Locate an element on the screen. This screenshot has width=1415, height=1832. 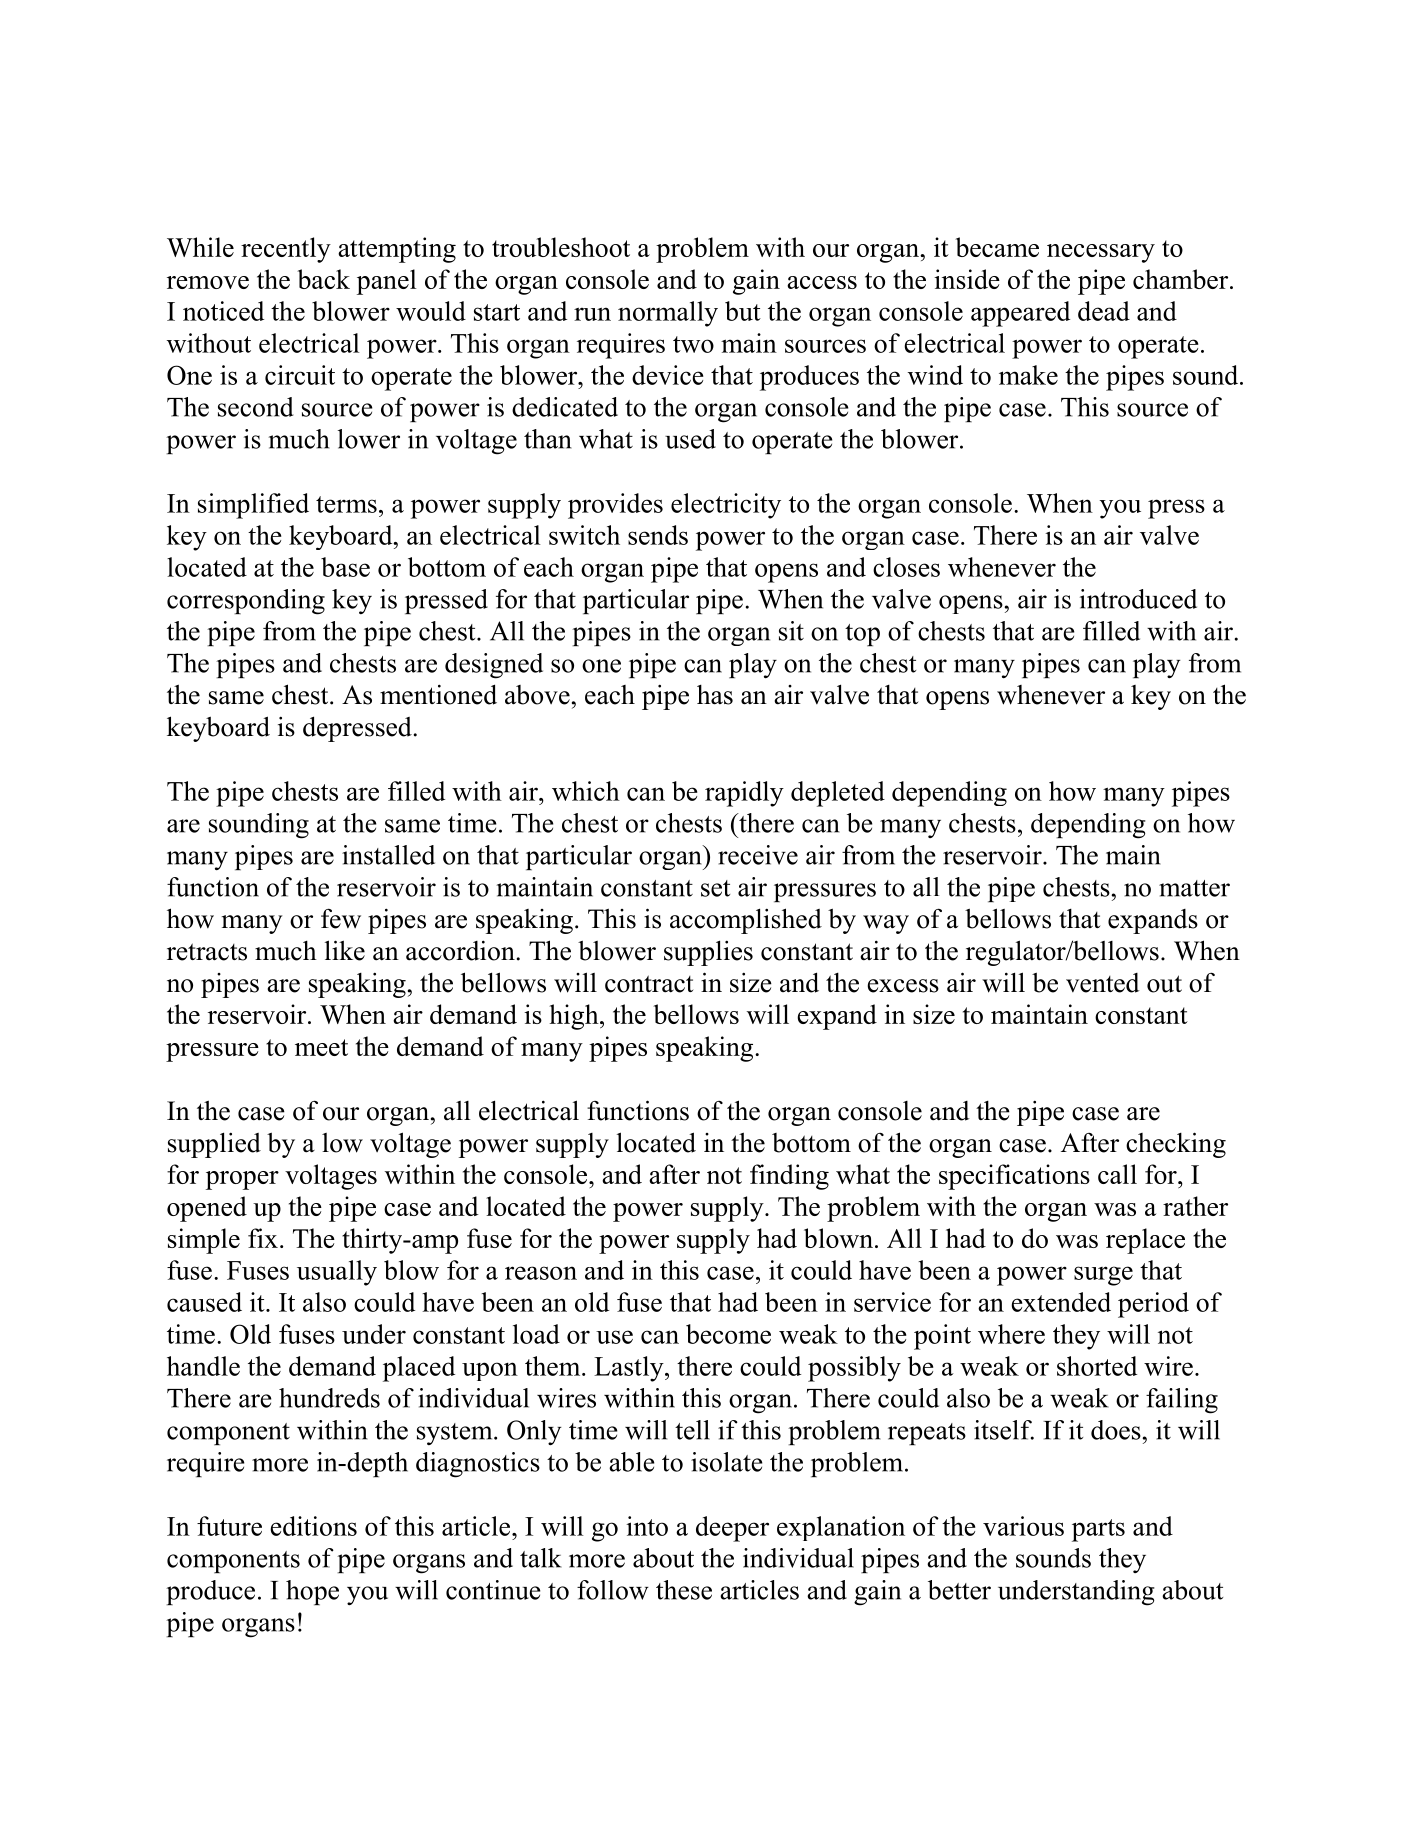
editions is located at coordinates (313, 1526).
